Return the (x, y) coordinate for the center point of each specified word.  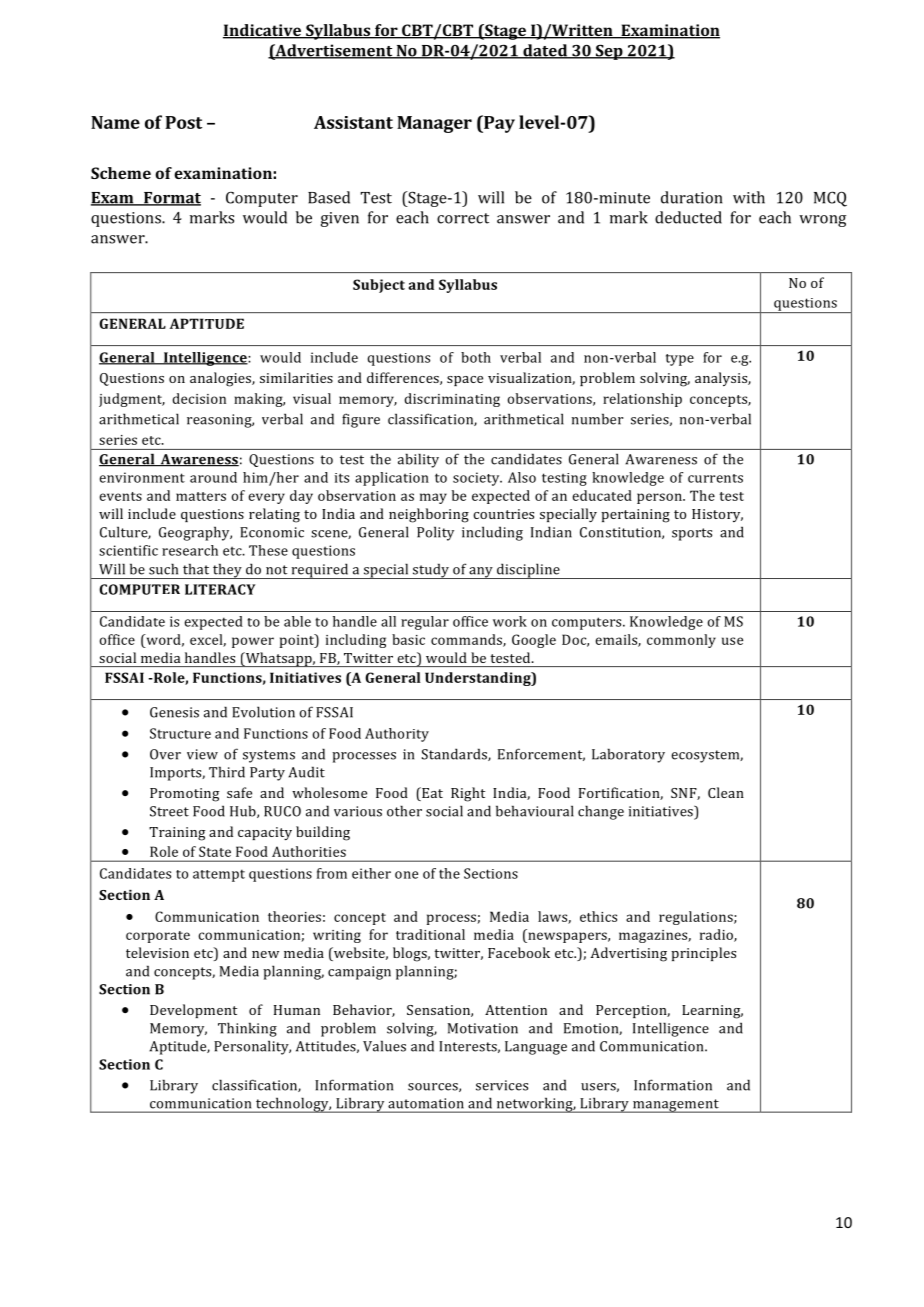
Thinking (247, 1029)
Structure (180, 733)
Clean (726, 792)
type (680, 360)
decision (199, 398)
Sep (609, 52)
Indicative (263, 31)
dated (545, 51)
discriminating (452, 400)
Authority (397, 735)
